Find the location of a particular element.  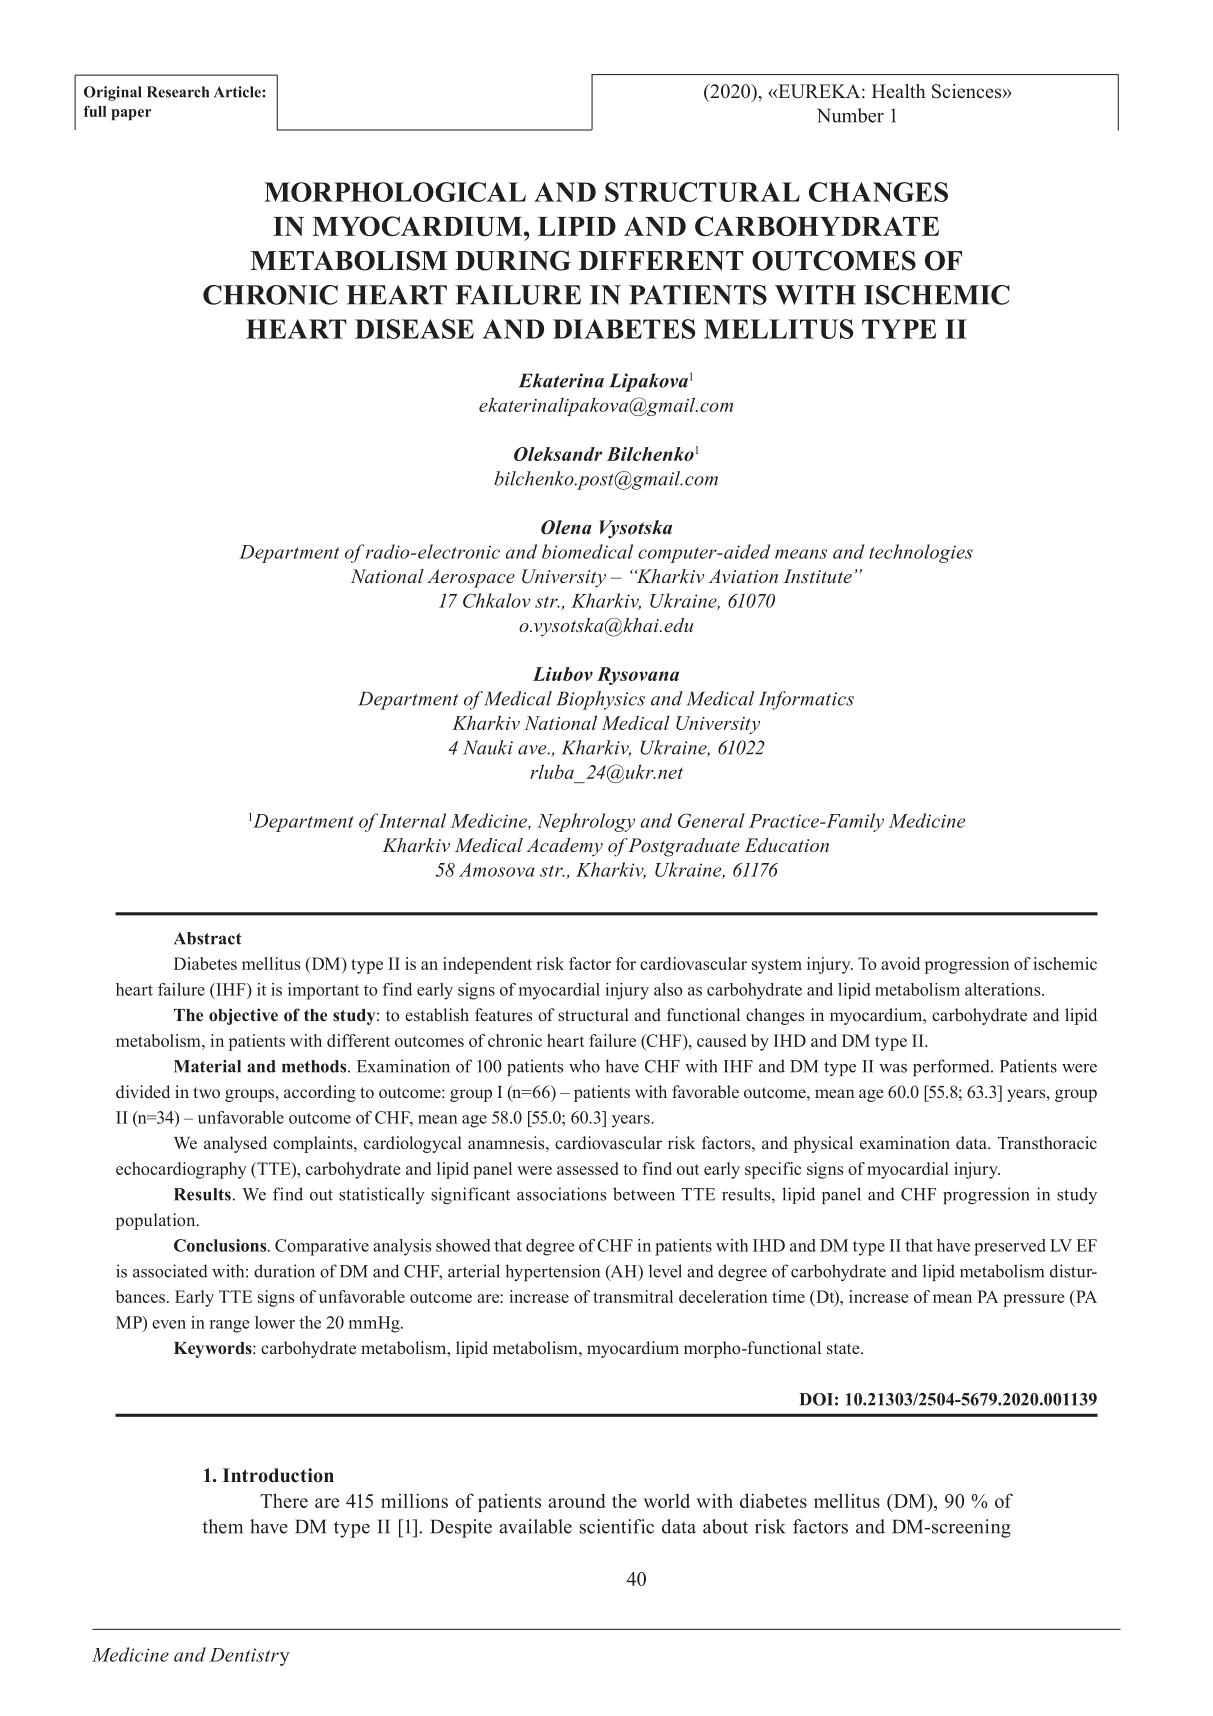

avoid is located at coordinates (900, 963).
